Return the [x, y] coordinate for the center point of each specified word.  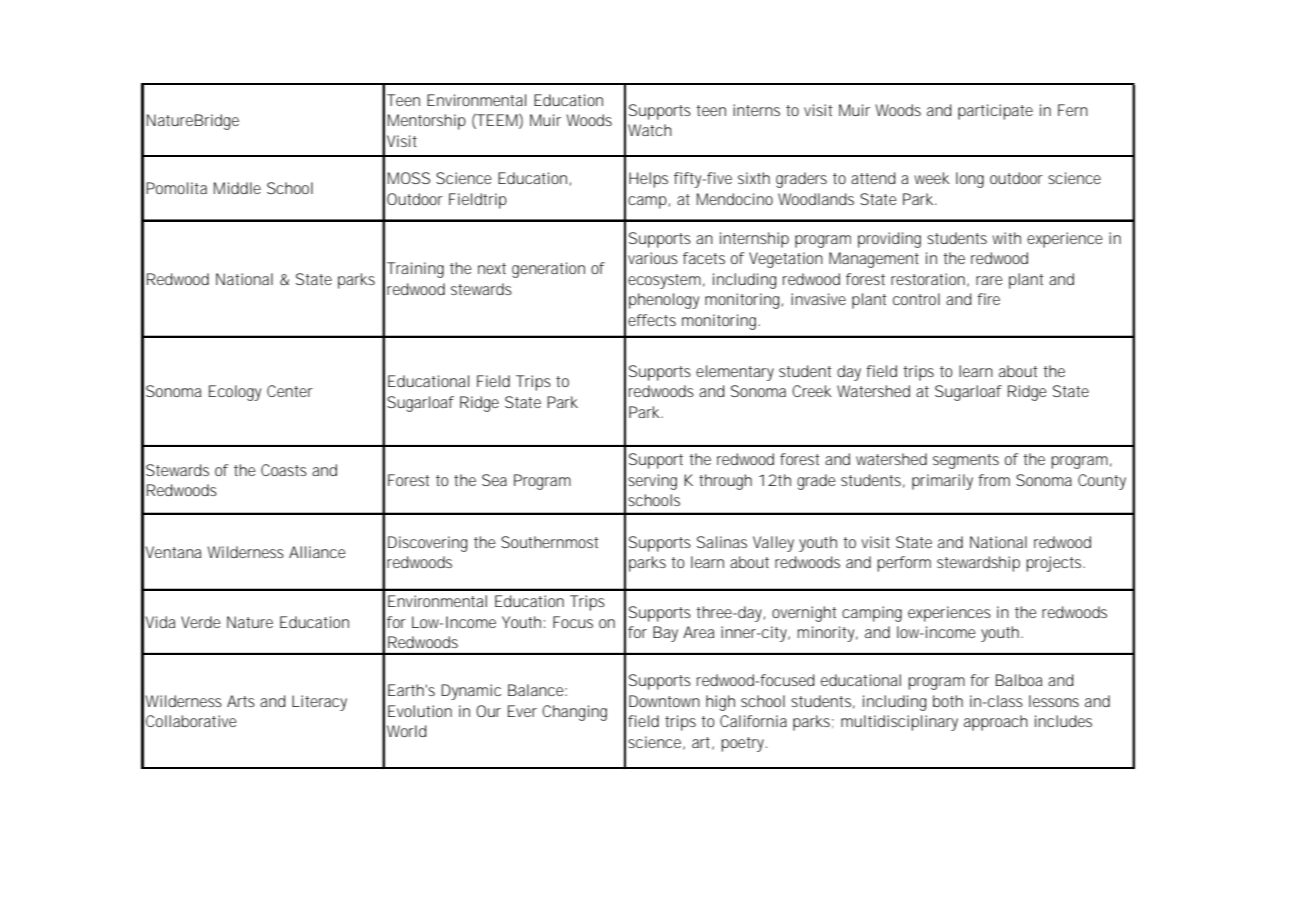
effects [652, 320]
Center [290, 391]
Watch [650, 130]
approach [996, 723]
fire [988, 299]
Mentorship [427, 122]
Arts [241, 701]
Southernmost [550, 542]
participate [995, 112]
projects [1055, 564]
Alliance [317, 552]
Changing [574, 713]
